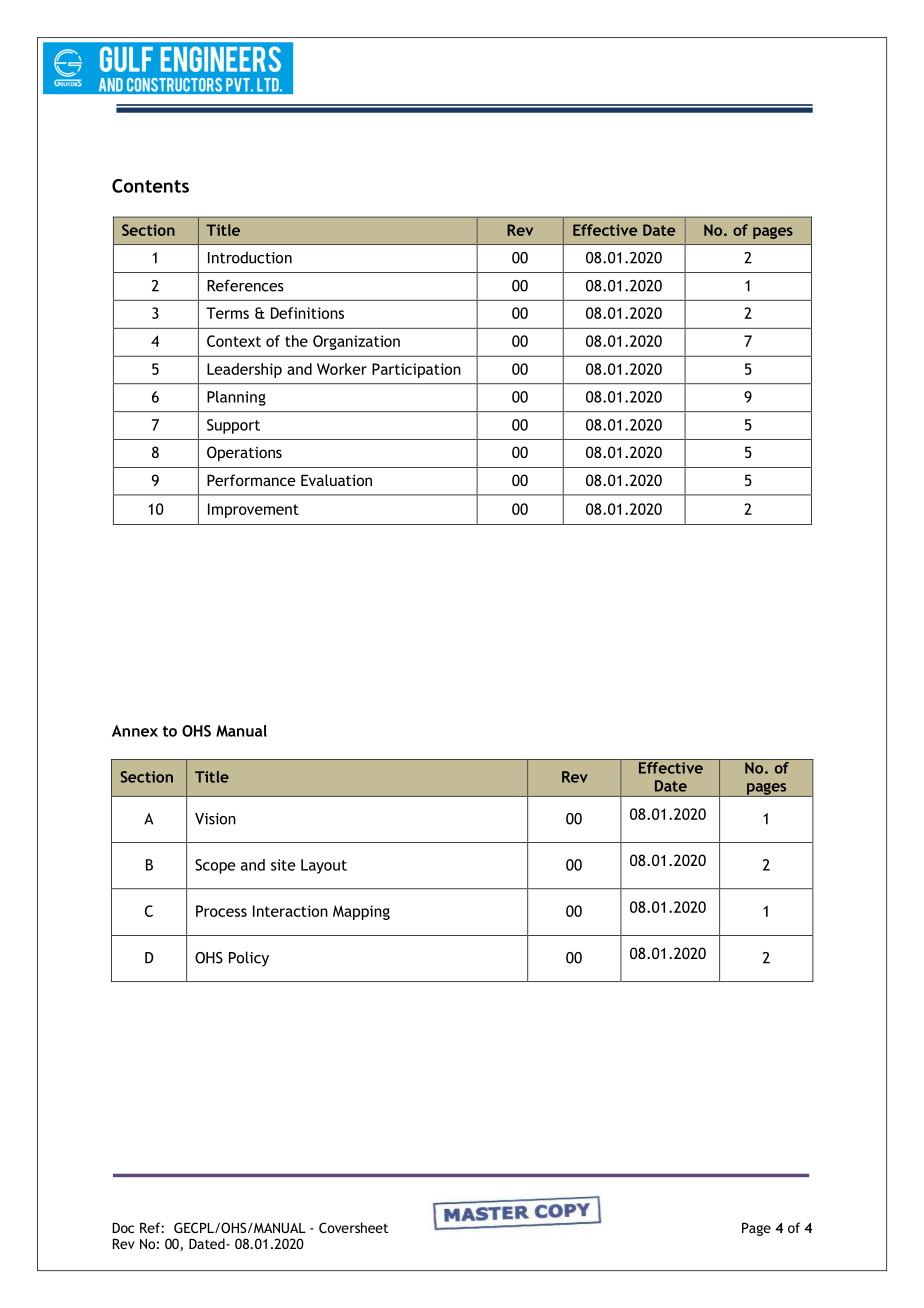 The height and width of the screenshot is (1308, 924). I want to click on site, so click(283, 865).
